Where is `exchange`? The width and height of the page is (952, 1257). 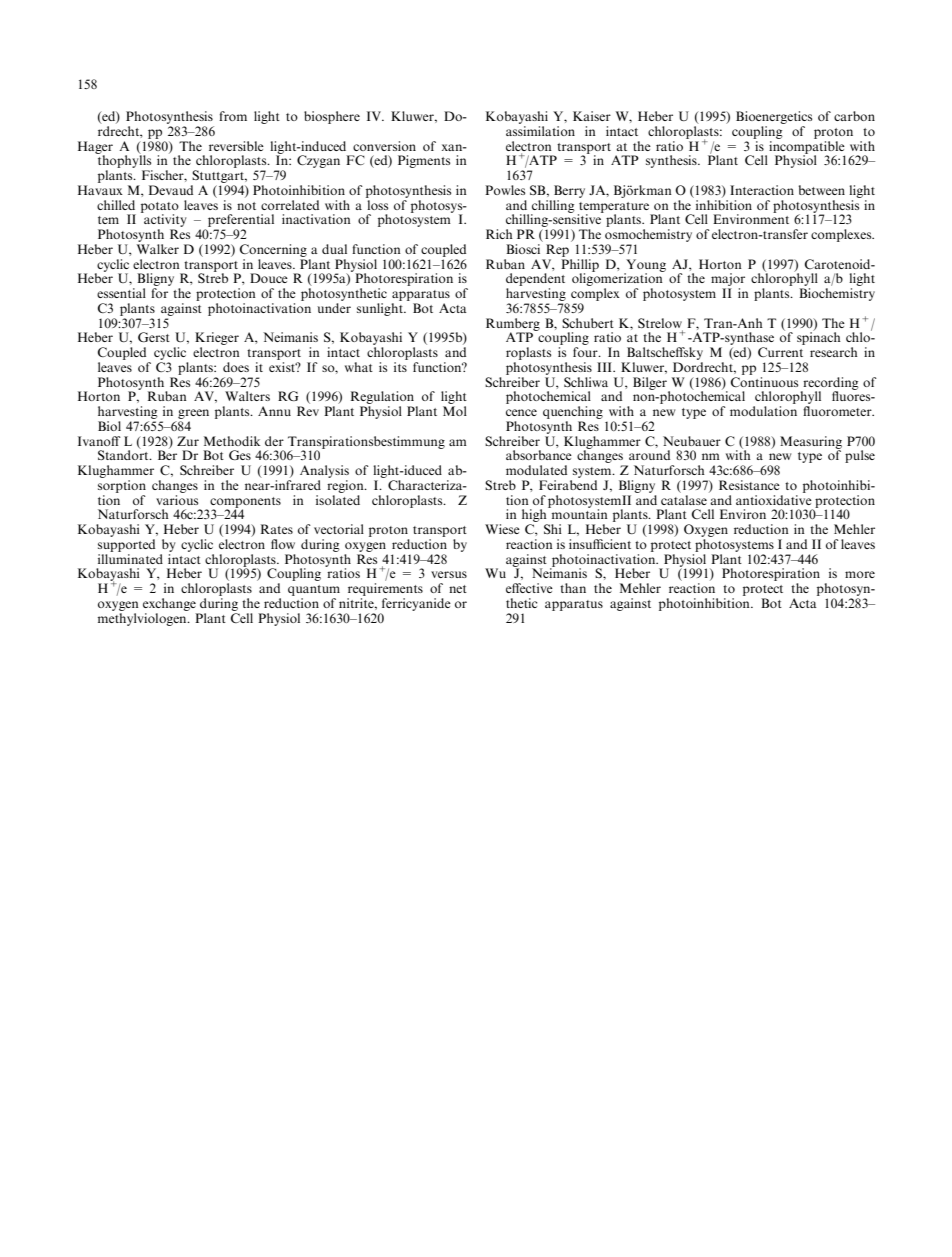
exchange is located at coordinates (169, 604).
